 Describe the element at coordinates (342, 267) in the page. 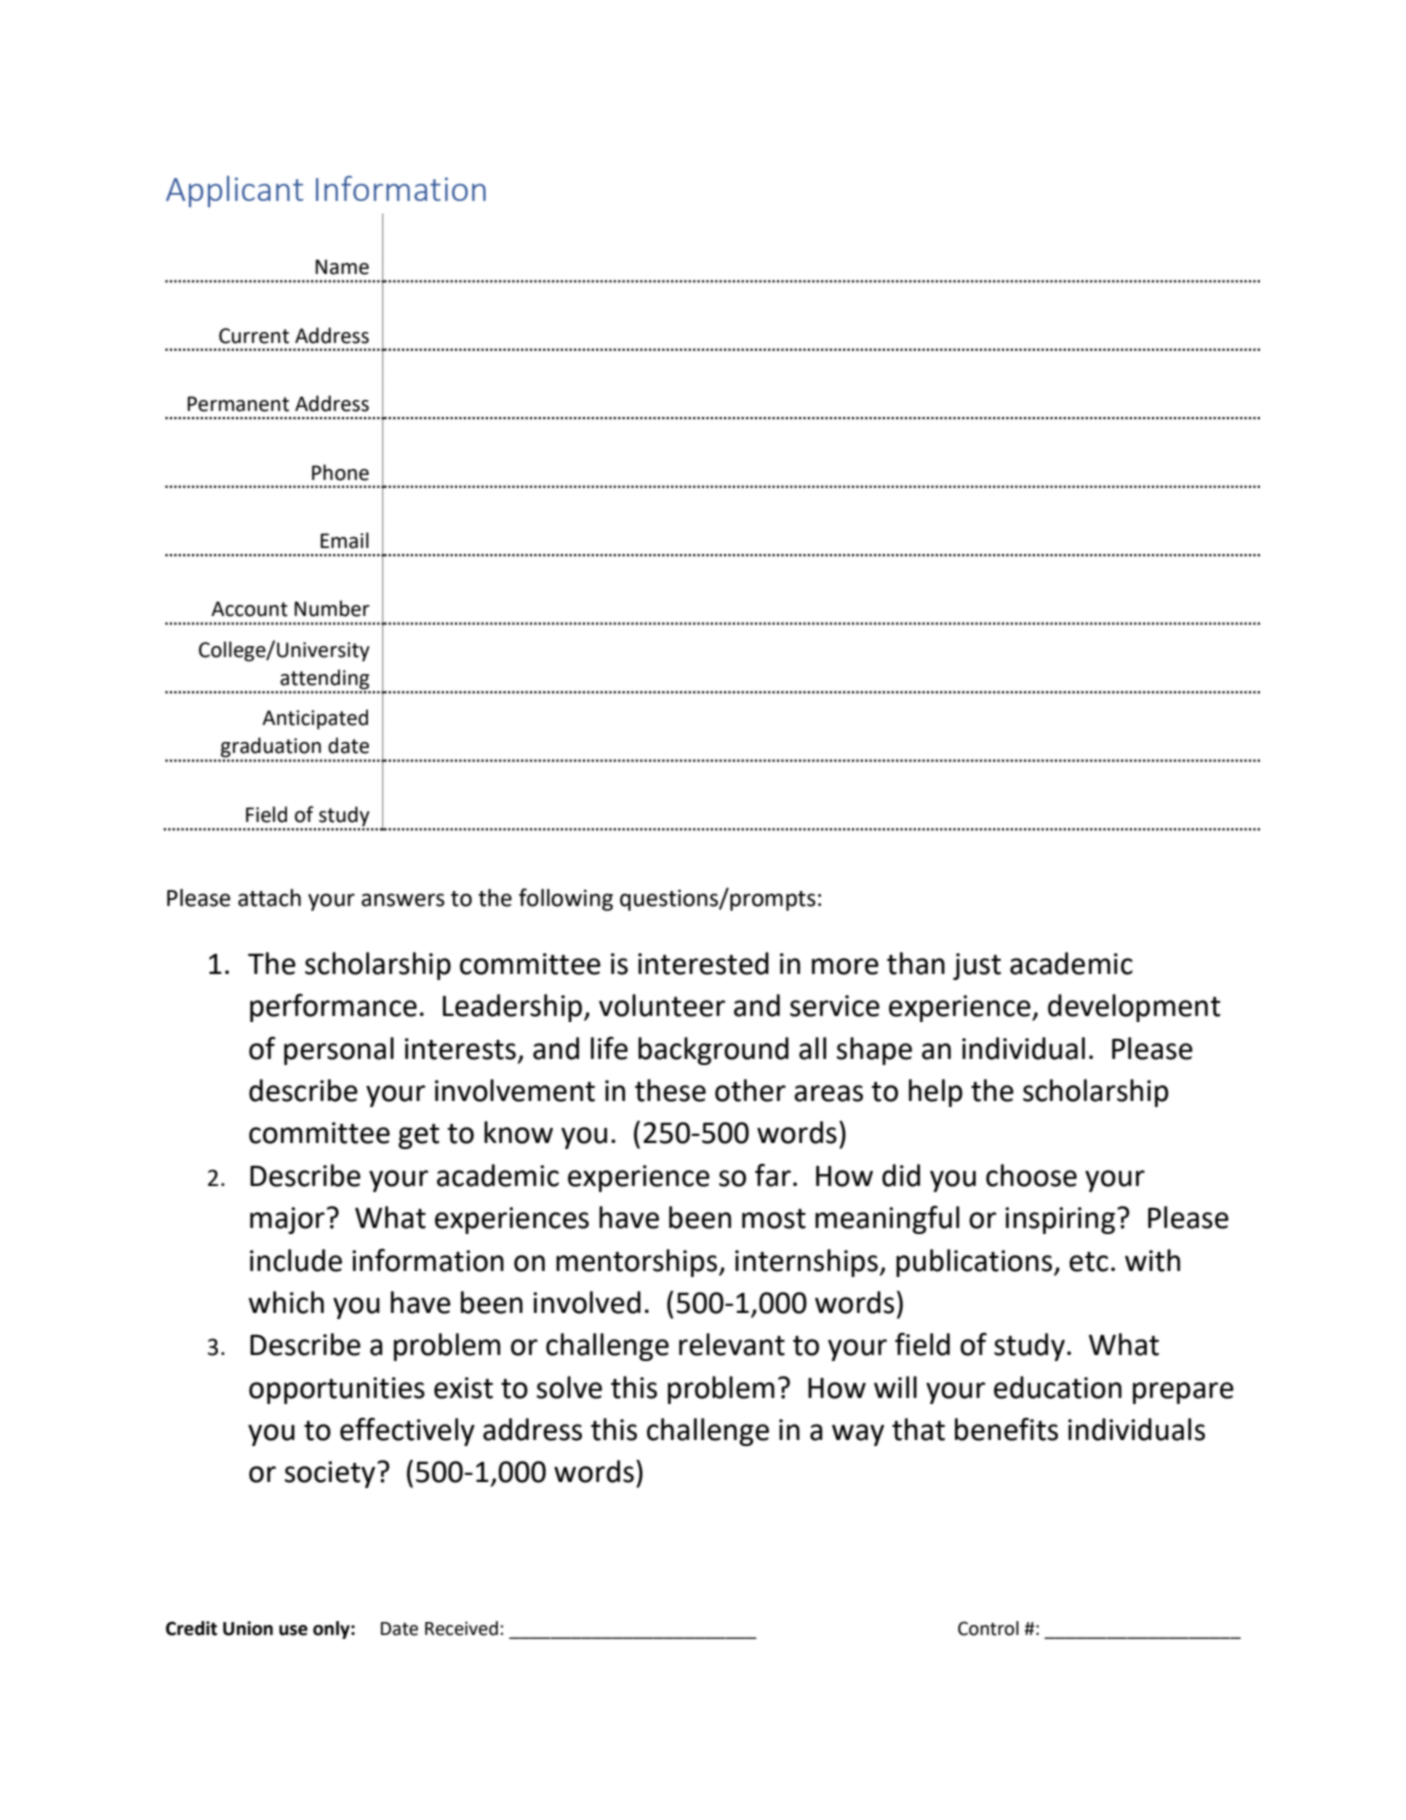

I see `Name` at that location.
